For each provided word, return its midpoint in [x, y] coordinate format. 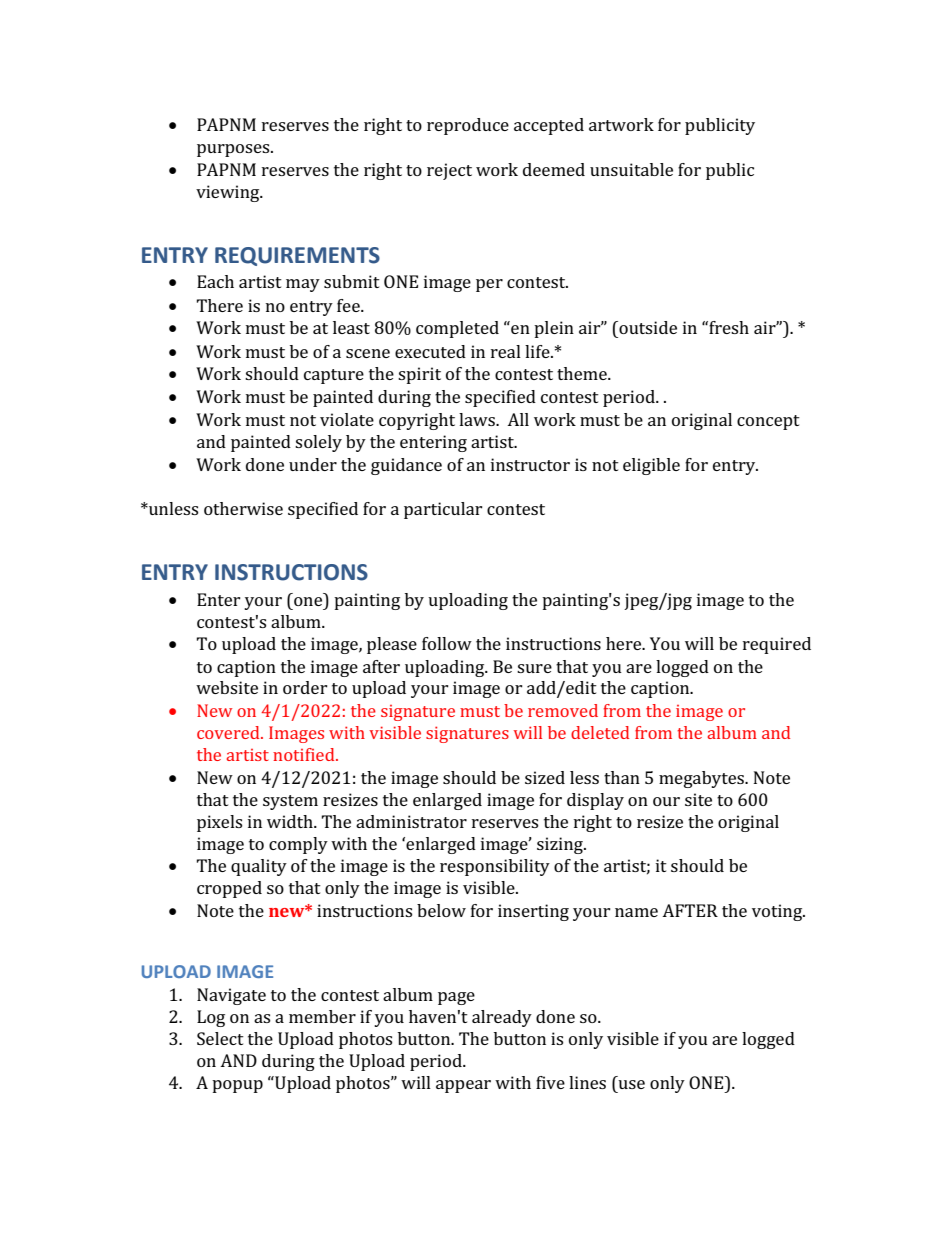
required [777, 645]
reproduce [468, 126]
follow [447, 643]
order [305, 687]
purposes [234, 150]
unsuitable [631, 169]
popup [237, 1086]
